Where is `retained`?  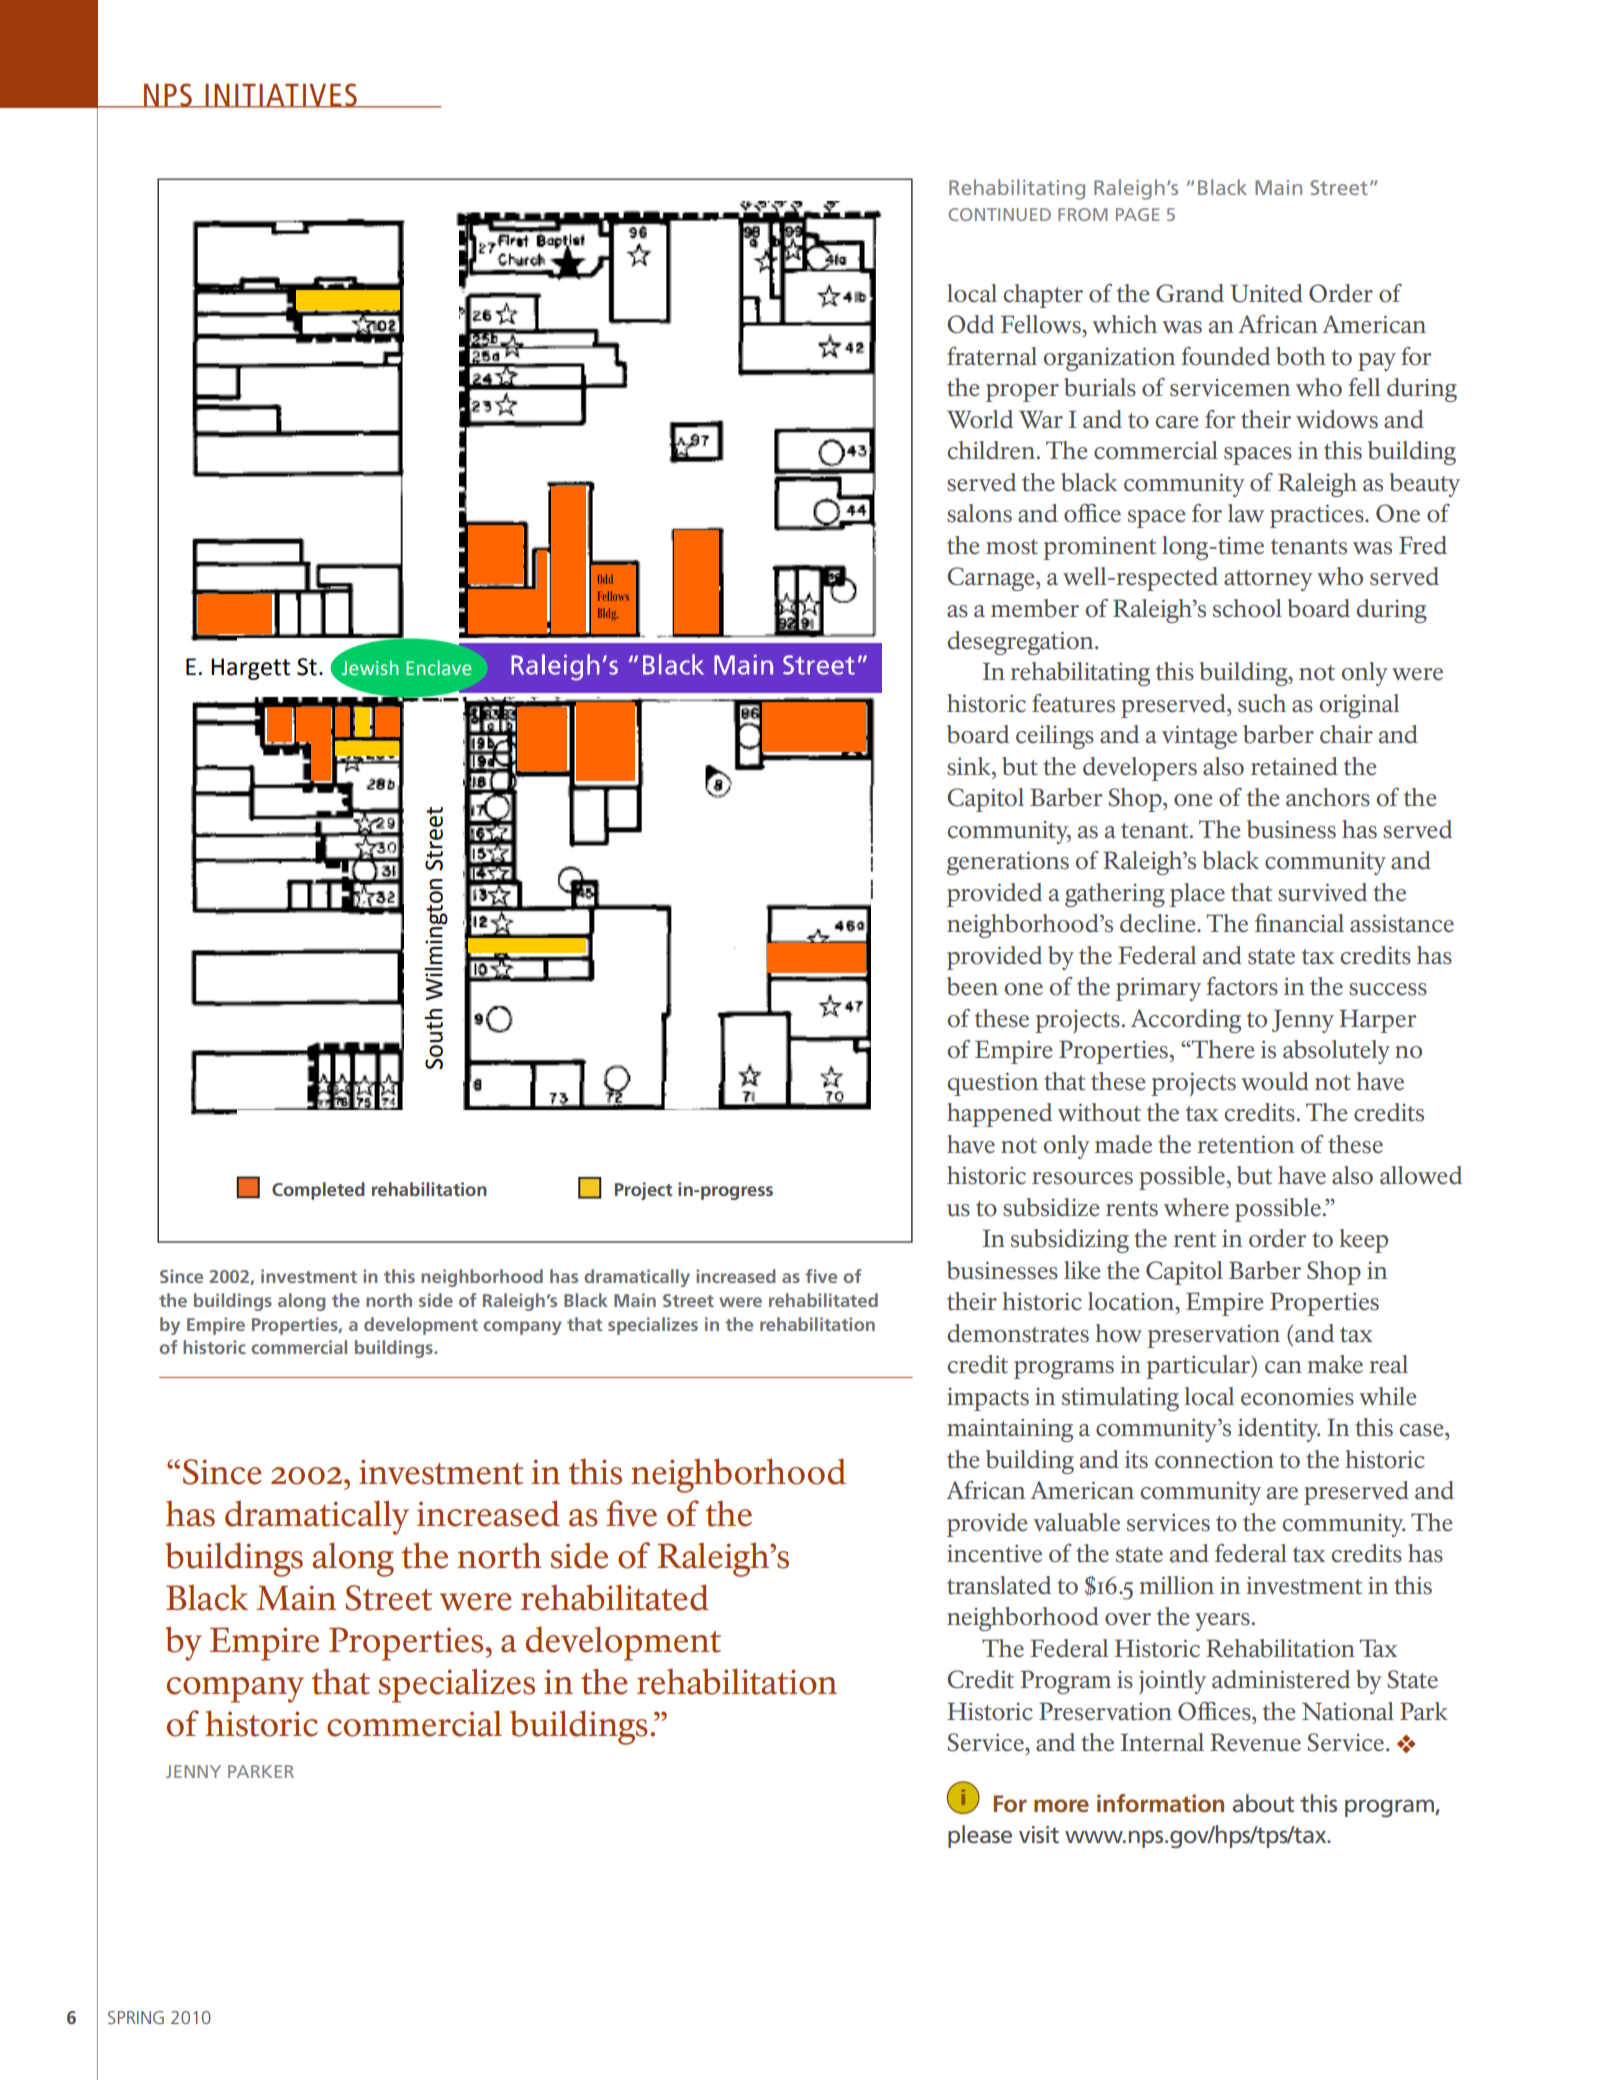 retained is located at coordinates (1294, 766).
